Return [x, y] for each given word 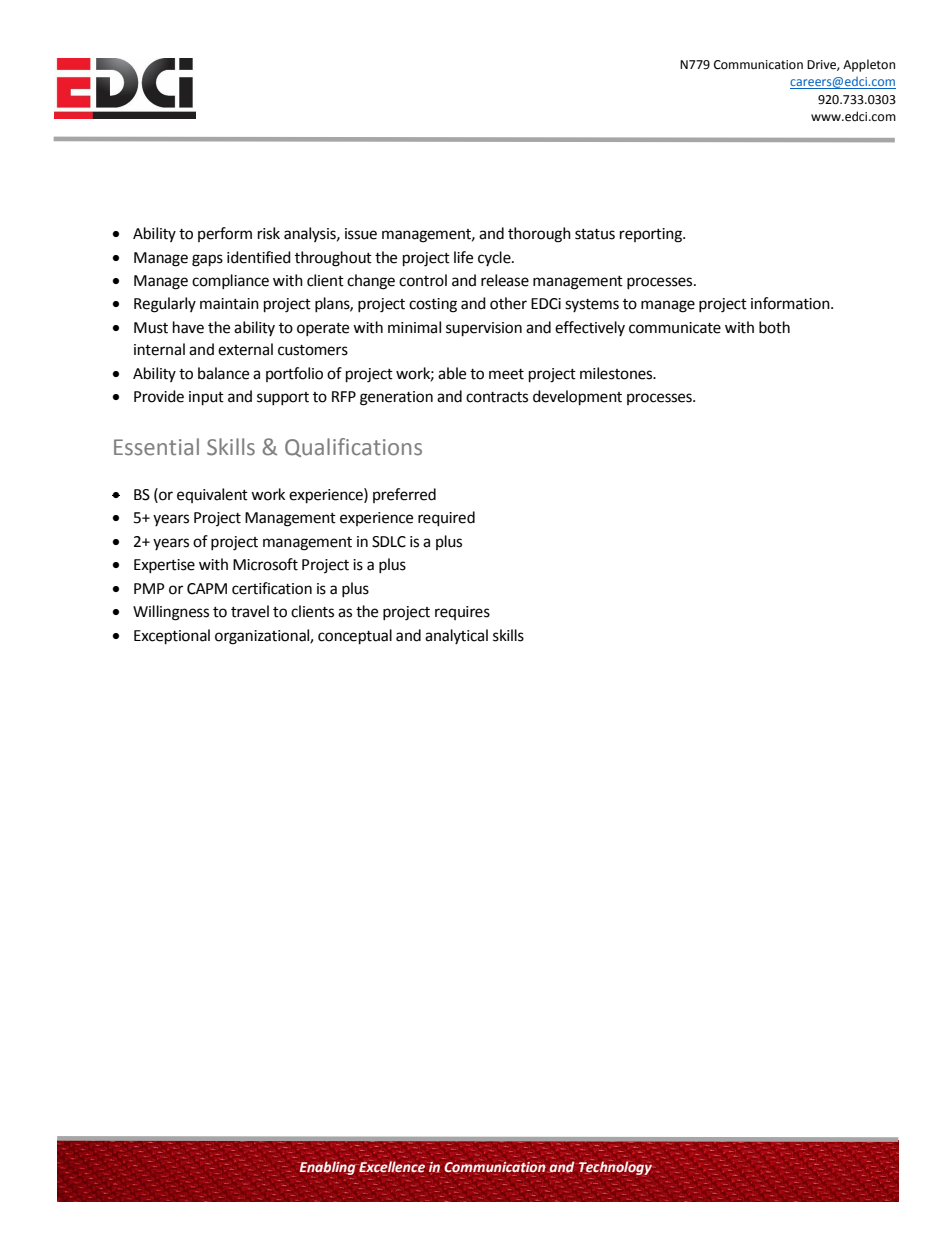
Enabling [327, 1167]
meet [506, 374]
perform [225, 234]
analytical [456, 636]
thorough [539, 235]
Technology [615, 1167]
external [245, 349]
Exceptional [172, 637]
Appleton [869, 65]
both [774, 327]
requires [462, 613]
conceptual [355, 637]
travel [250, 611]
